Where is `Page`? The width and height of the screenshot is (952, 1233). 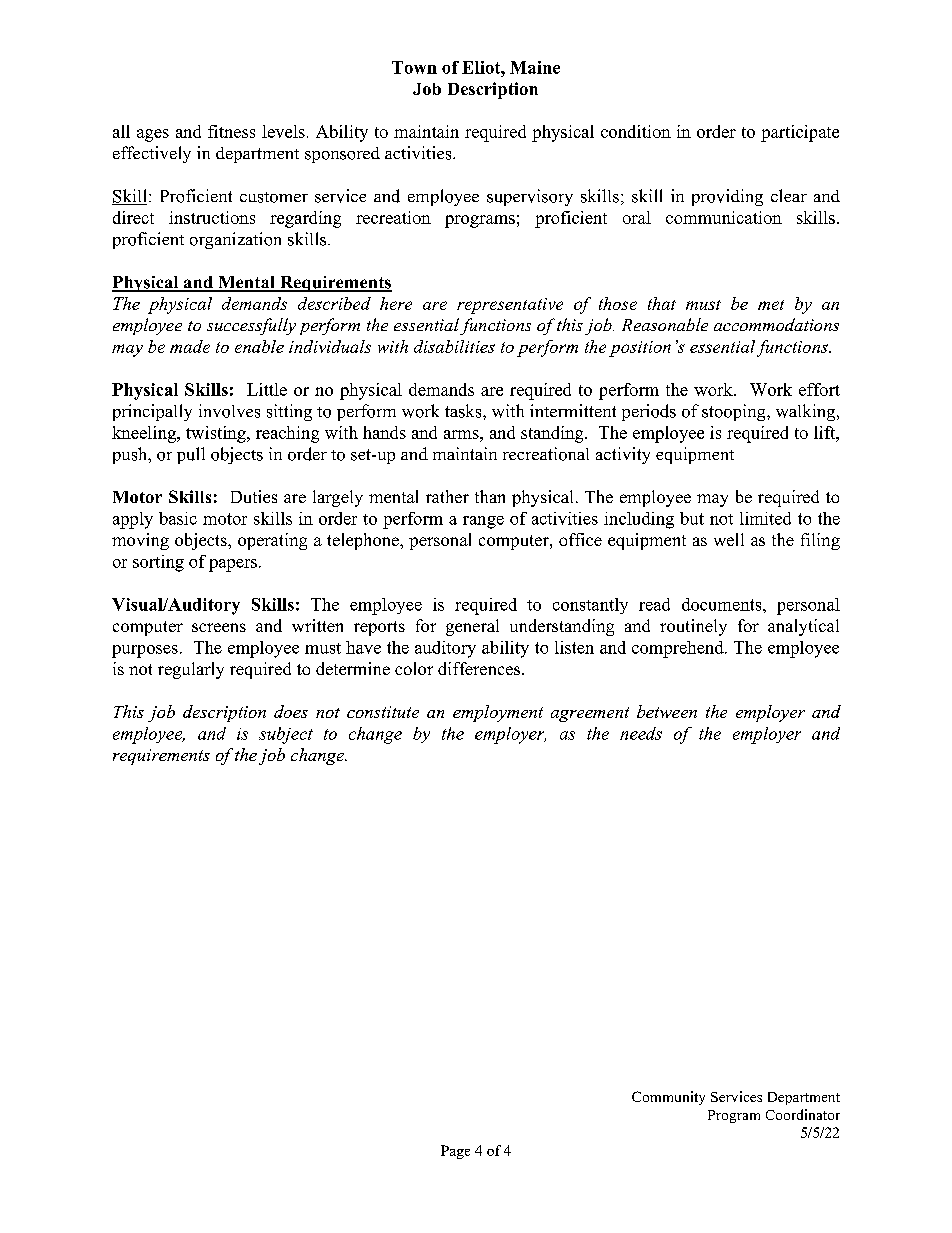 Page is located at coordinates (455, 1152).
